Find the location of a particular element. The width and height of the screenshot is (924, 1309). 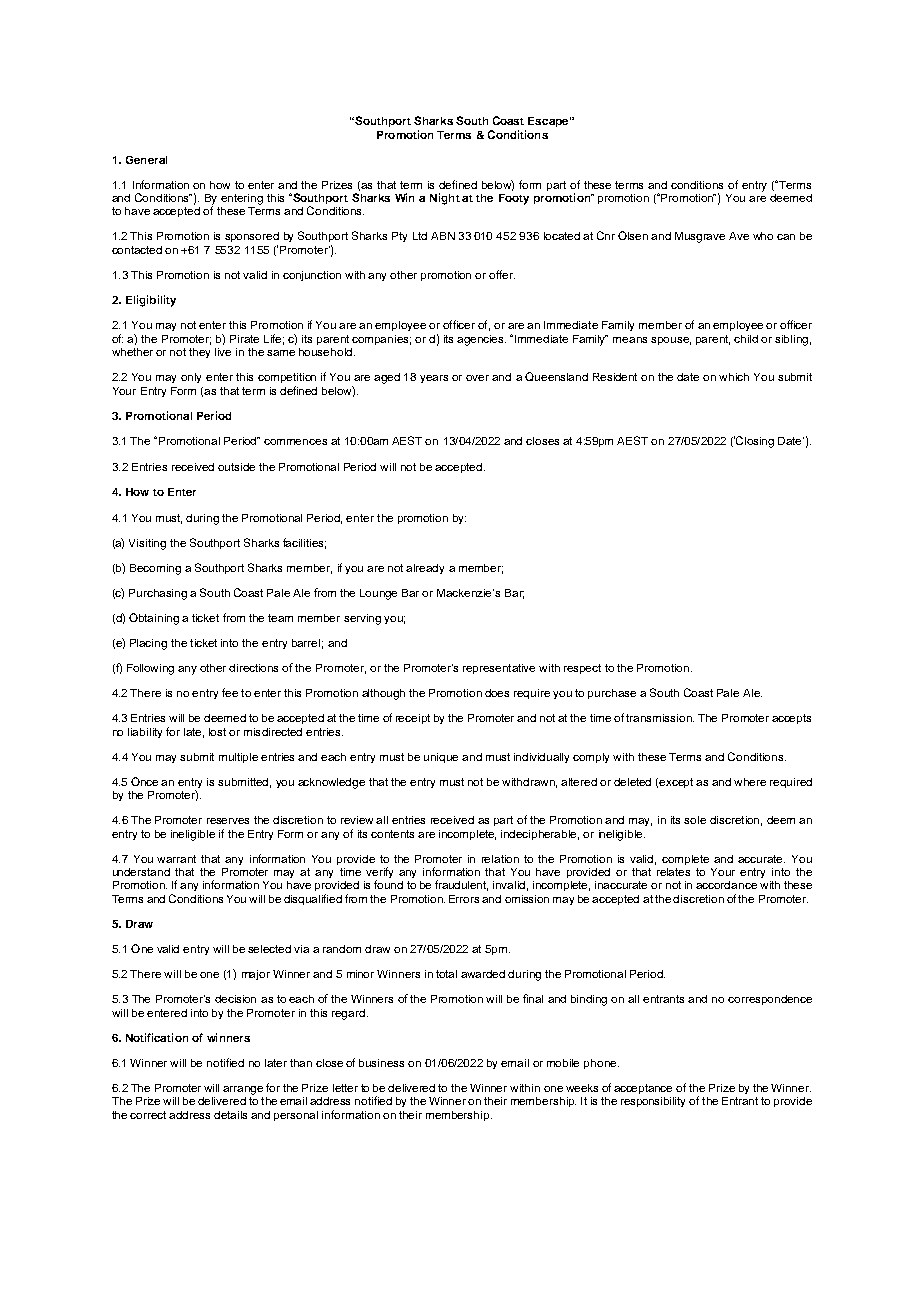

over is located at coordinates (477, 378).
